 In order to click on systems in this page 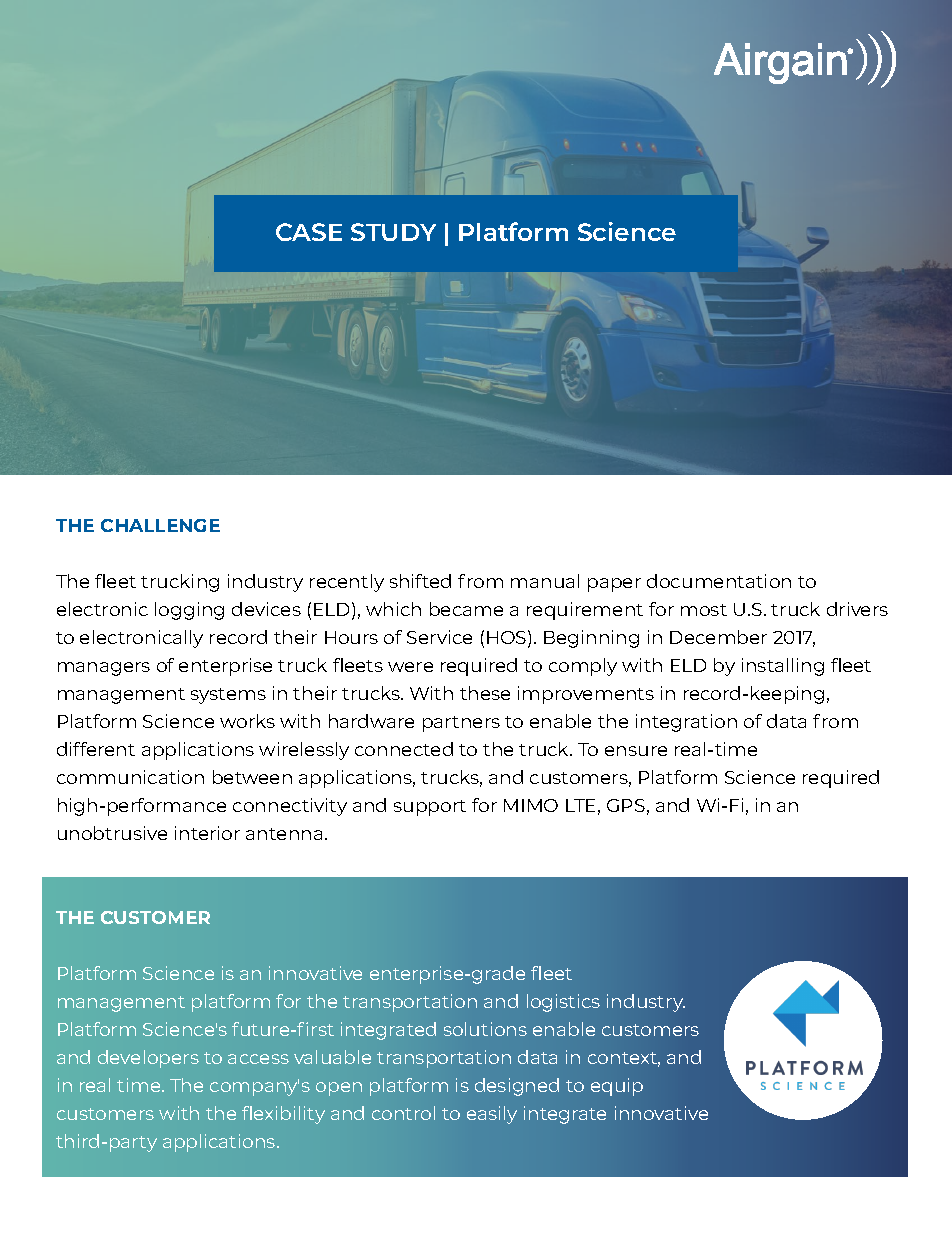, I will do `click(228, 696)`.
